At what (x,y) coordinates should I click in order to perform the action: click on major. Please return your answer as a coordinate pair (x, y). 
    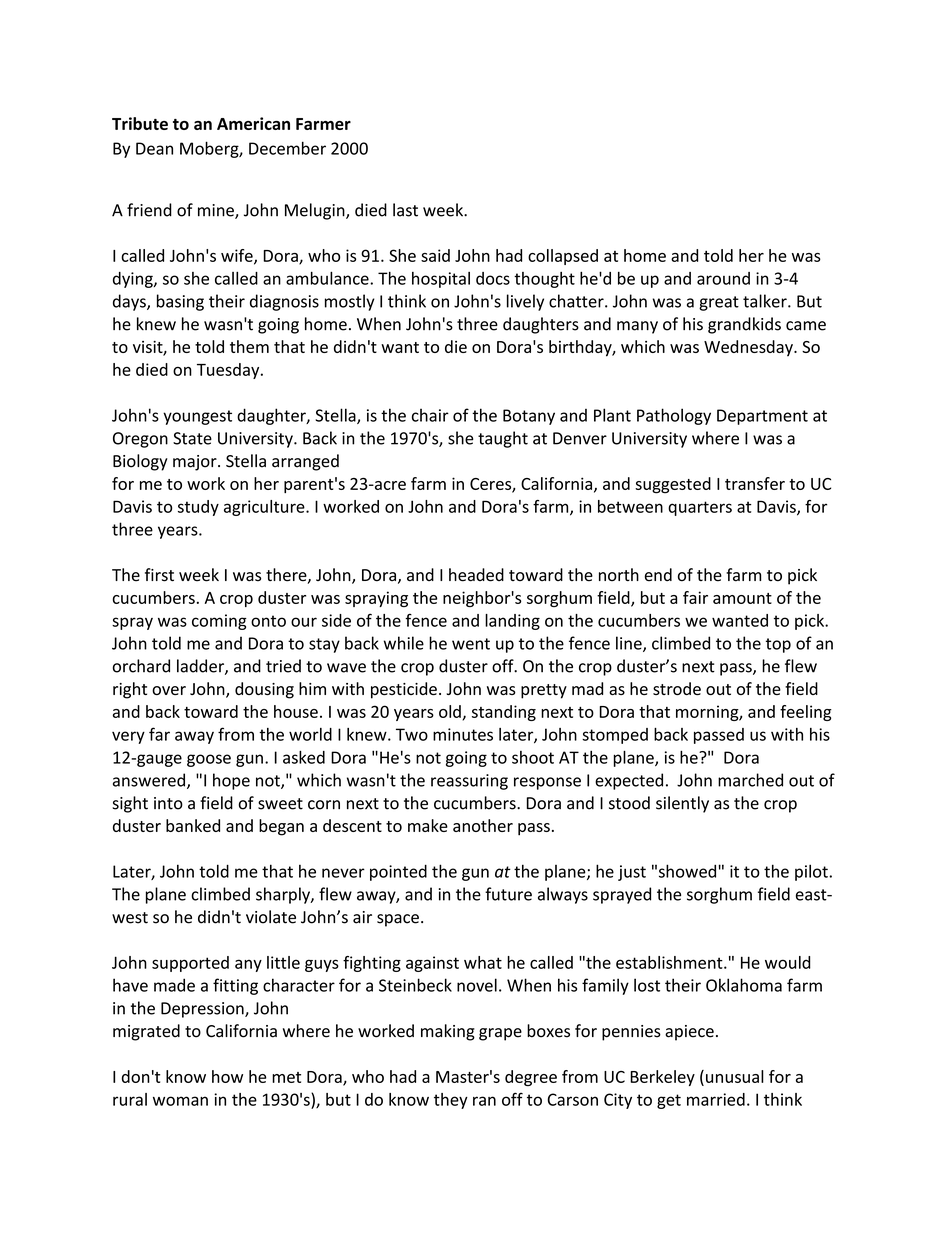
    Looking at the image, I should click on (196, 463).
